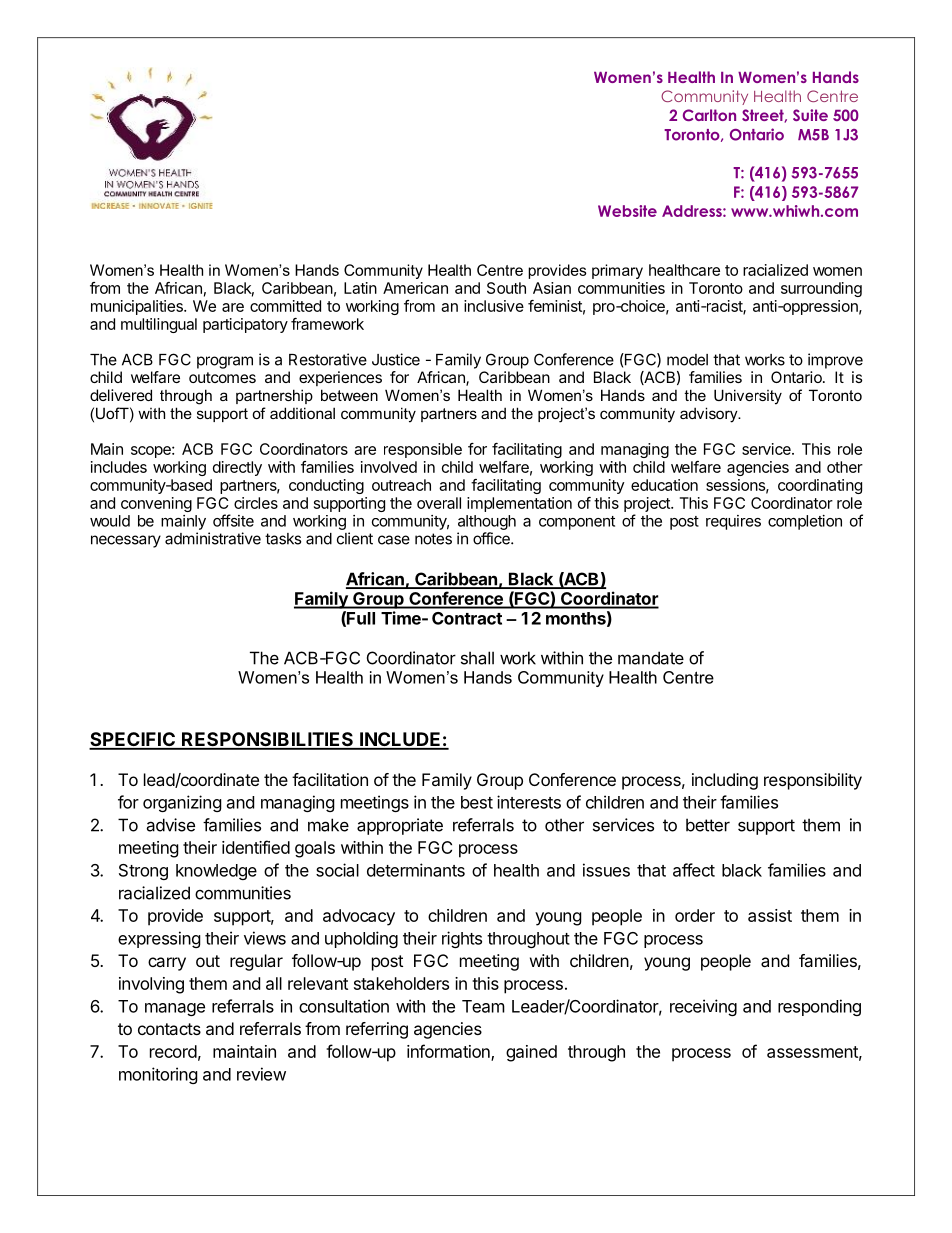 The image size is (952, 1233). I want to click on Carlton, so click(709, 115).
